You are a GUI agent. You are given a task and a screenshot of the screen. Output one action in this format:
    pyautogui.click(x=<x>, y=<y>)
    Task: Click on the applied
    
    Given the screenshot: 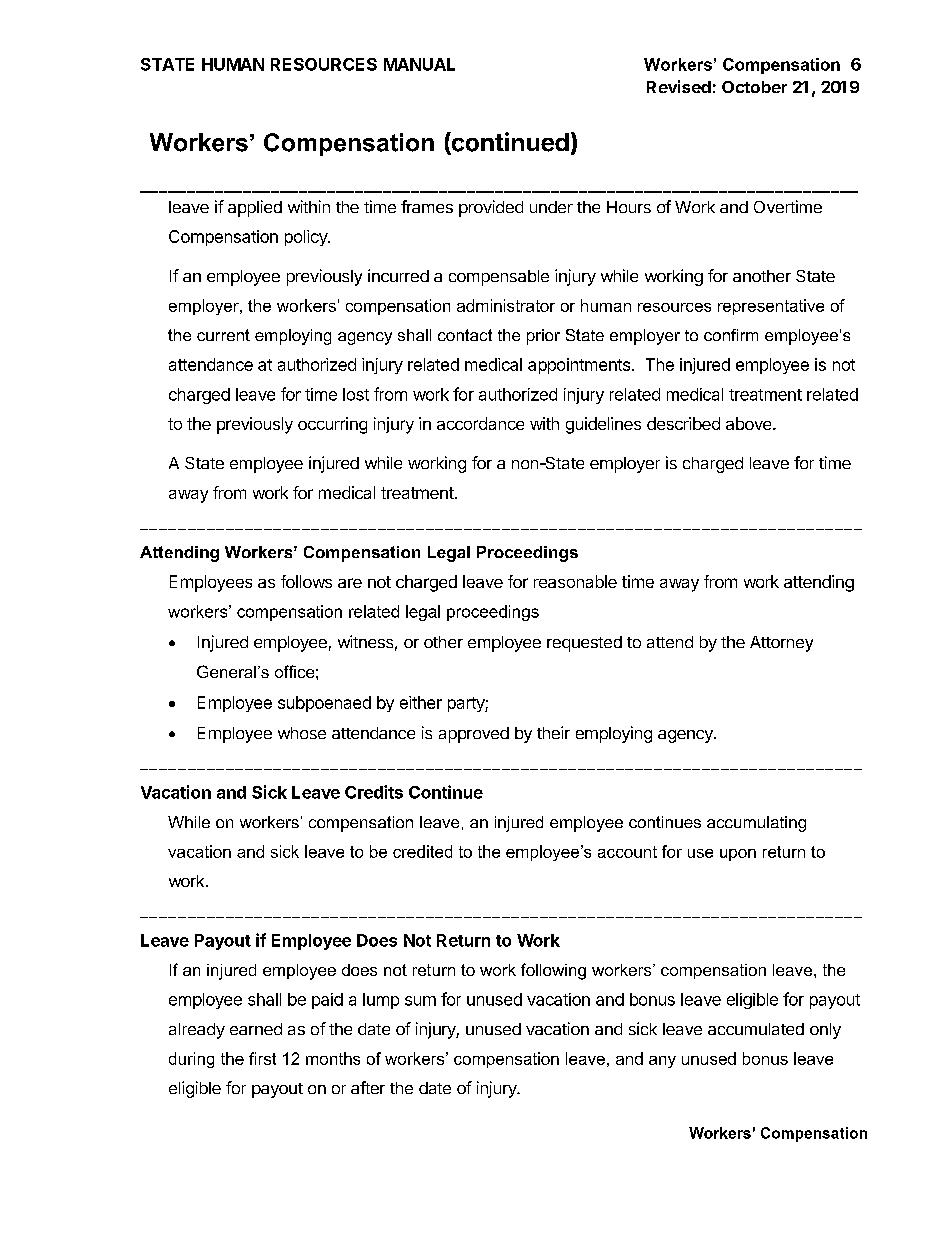 What is the action you would take?
    pyautogui.click(x=255, y=208)
